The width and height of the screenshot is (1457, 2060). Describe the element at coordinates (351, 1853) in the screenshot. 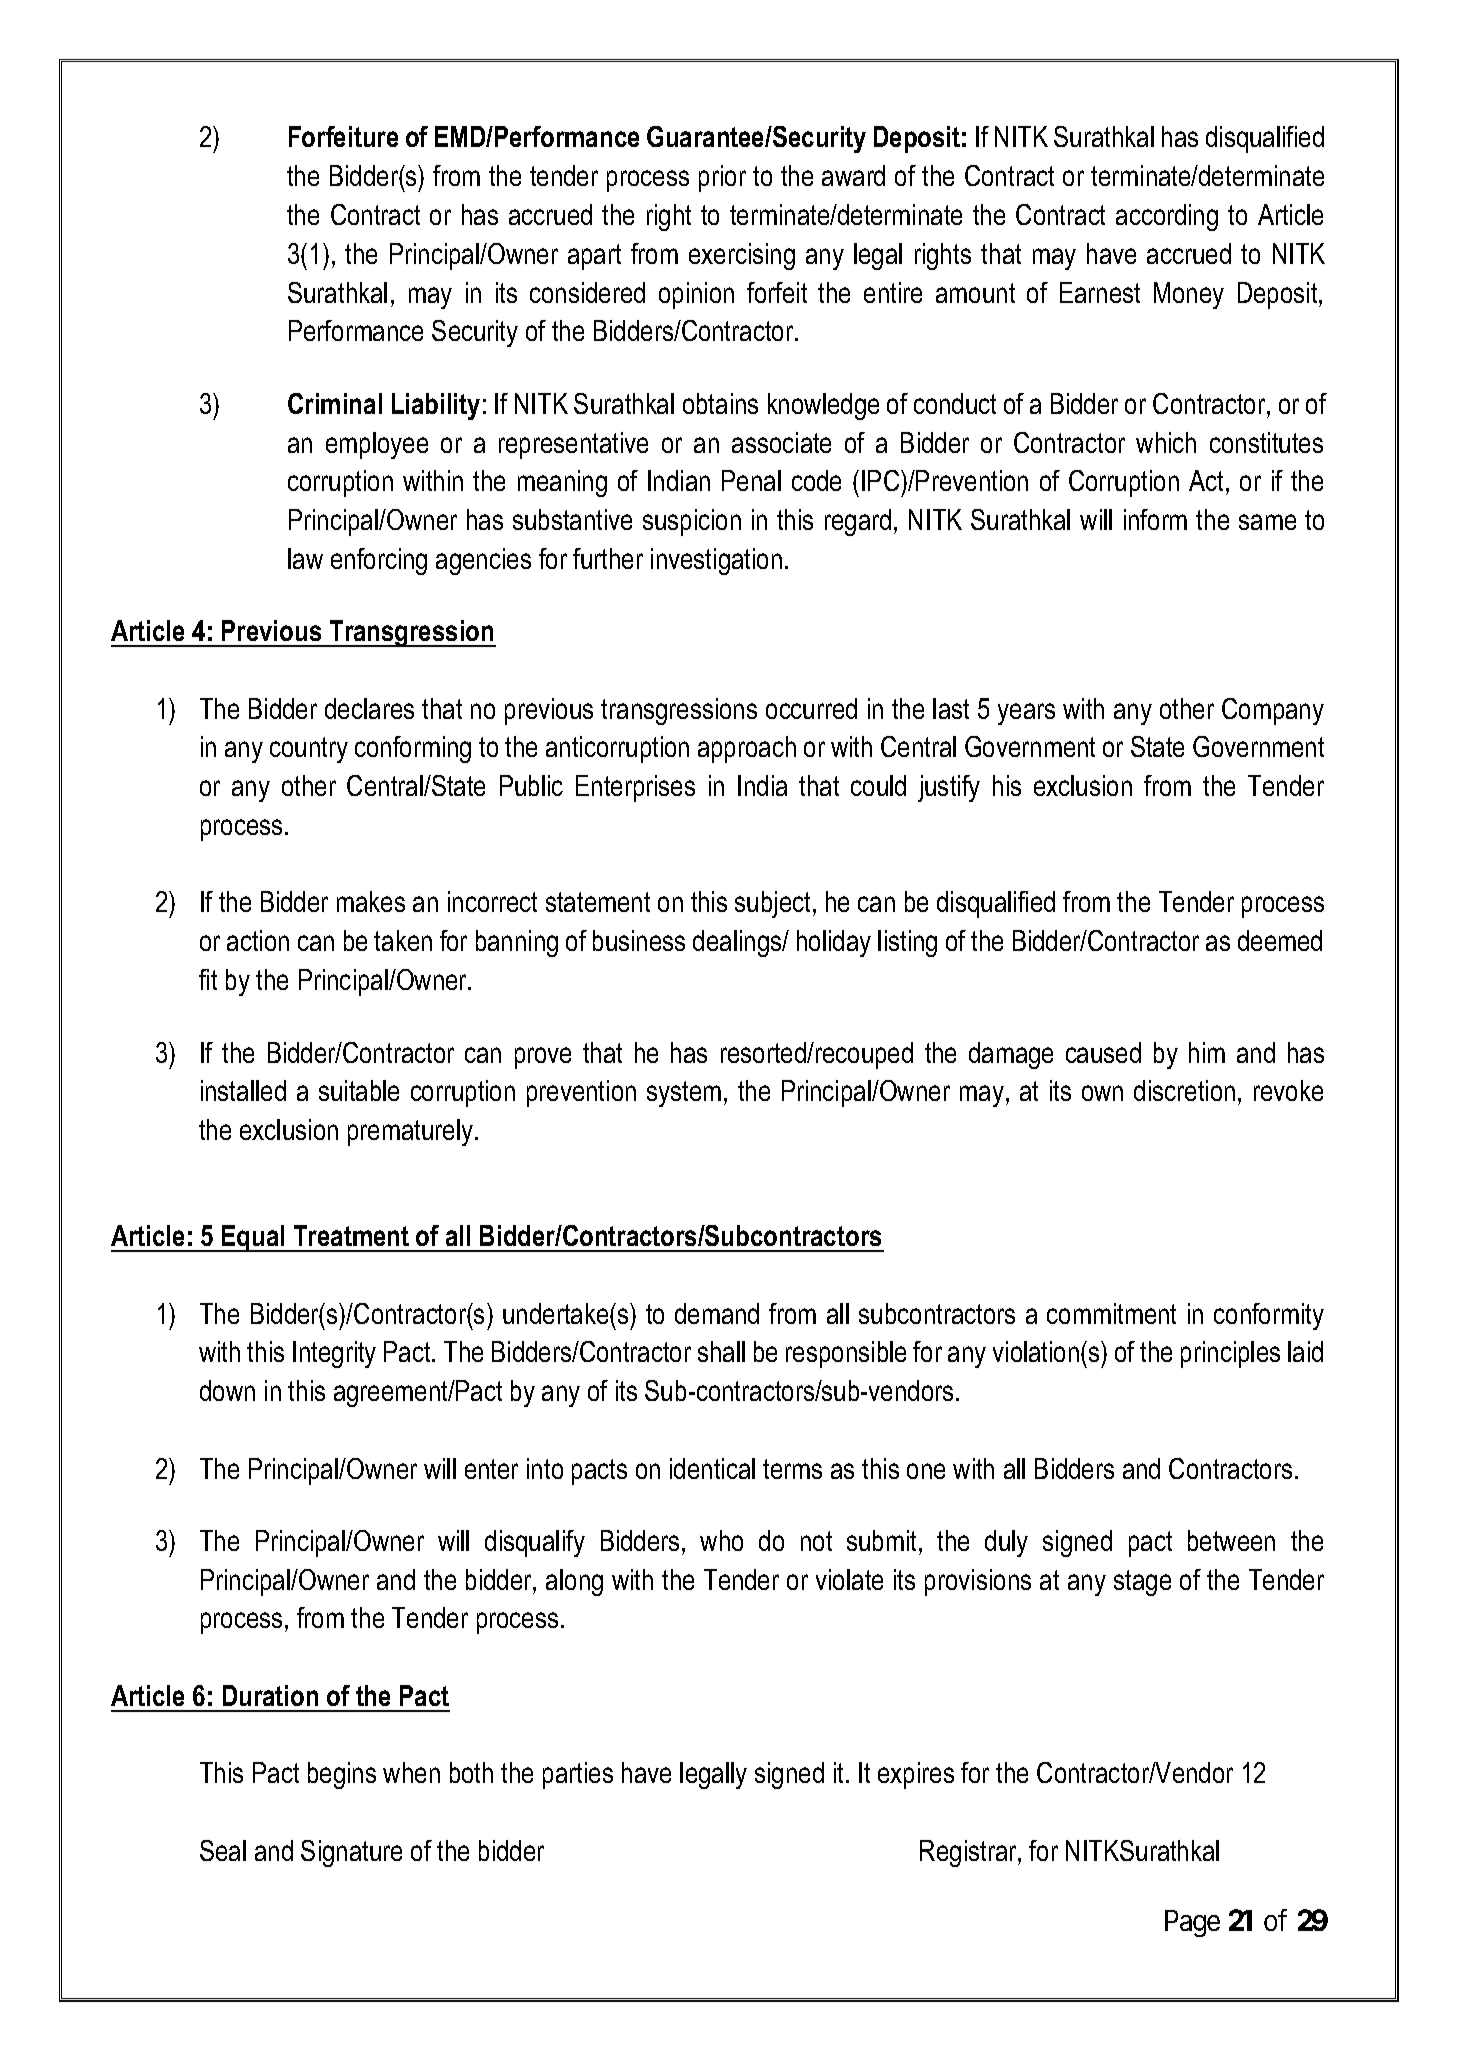

I see `Signature` at that location.
